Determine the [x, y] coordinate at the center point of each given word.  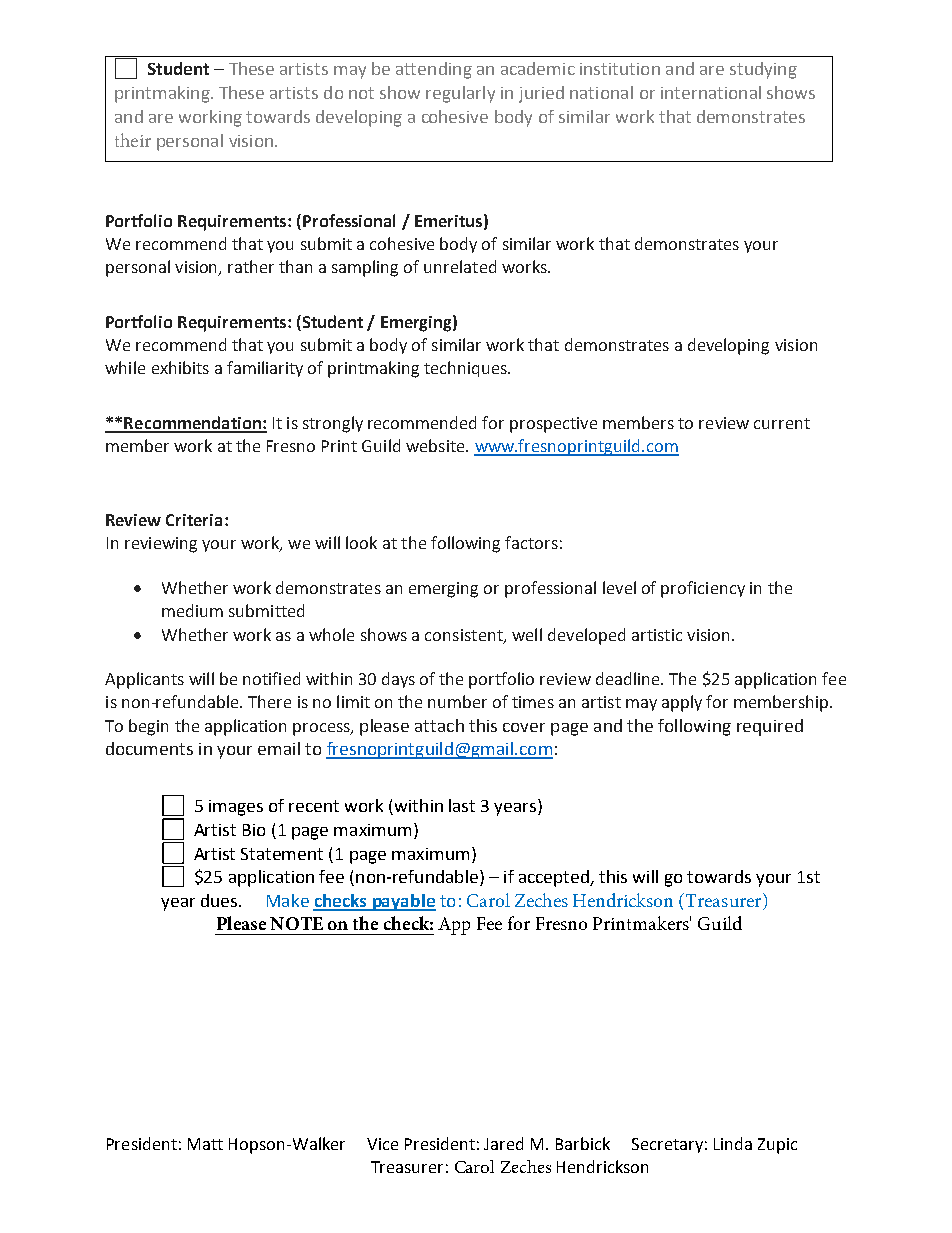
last [462, 805]
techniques [466, 369]
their [133, 140]
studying [763, 70]
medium [192, 610]
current [782, 423]
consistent [465, 636]
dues [220, 900]
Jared [503, 1143]
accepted [555, 878]
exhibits [180, 367]
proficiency [703, 589]
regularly [460, 94]
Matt [205, 1144]
